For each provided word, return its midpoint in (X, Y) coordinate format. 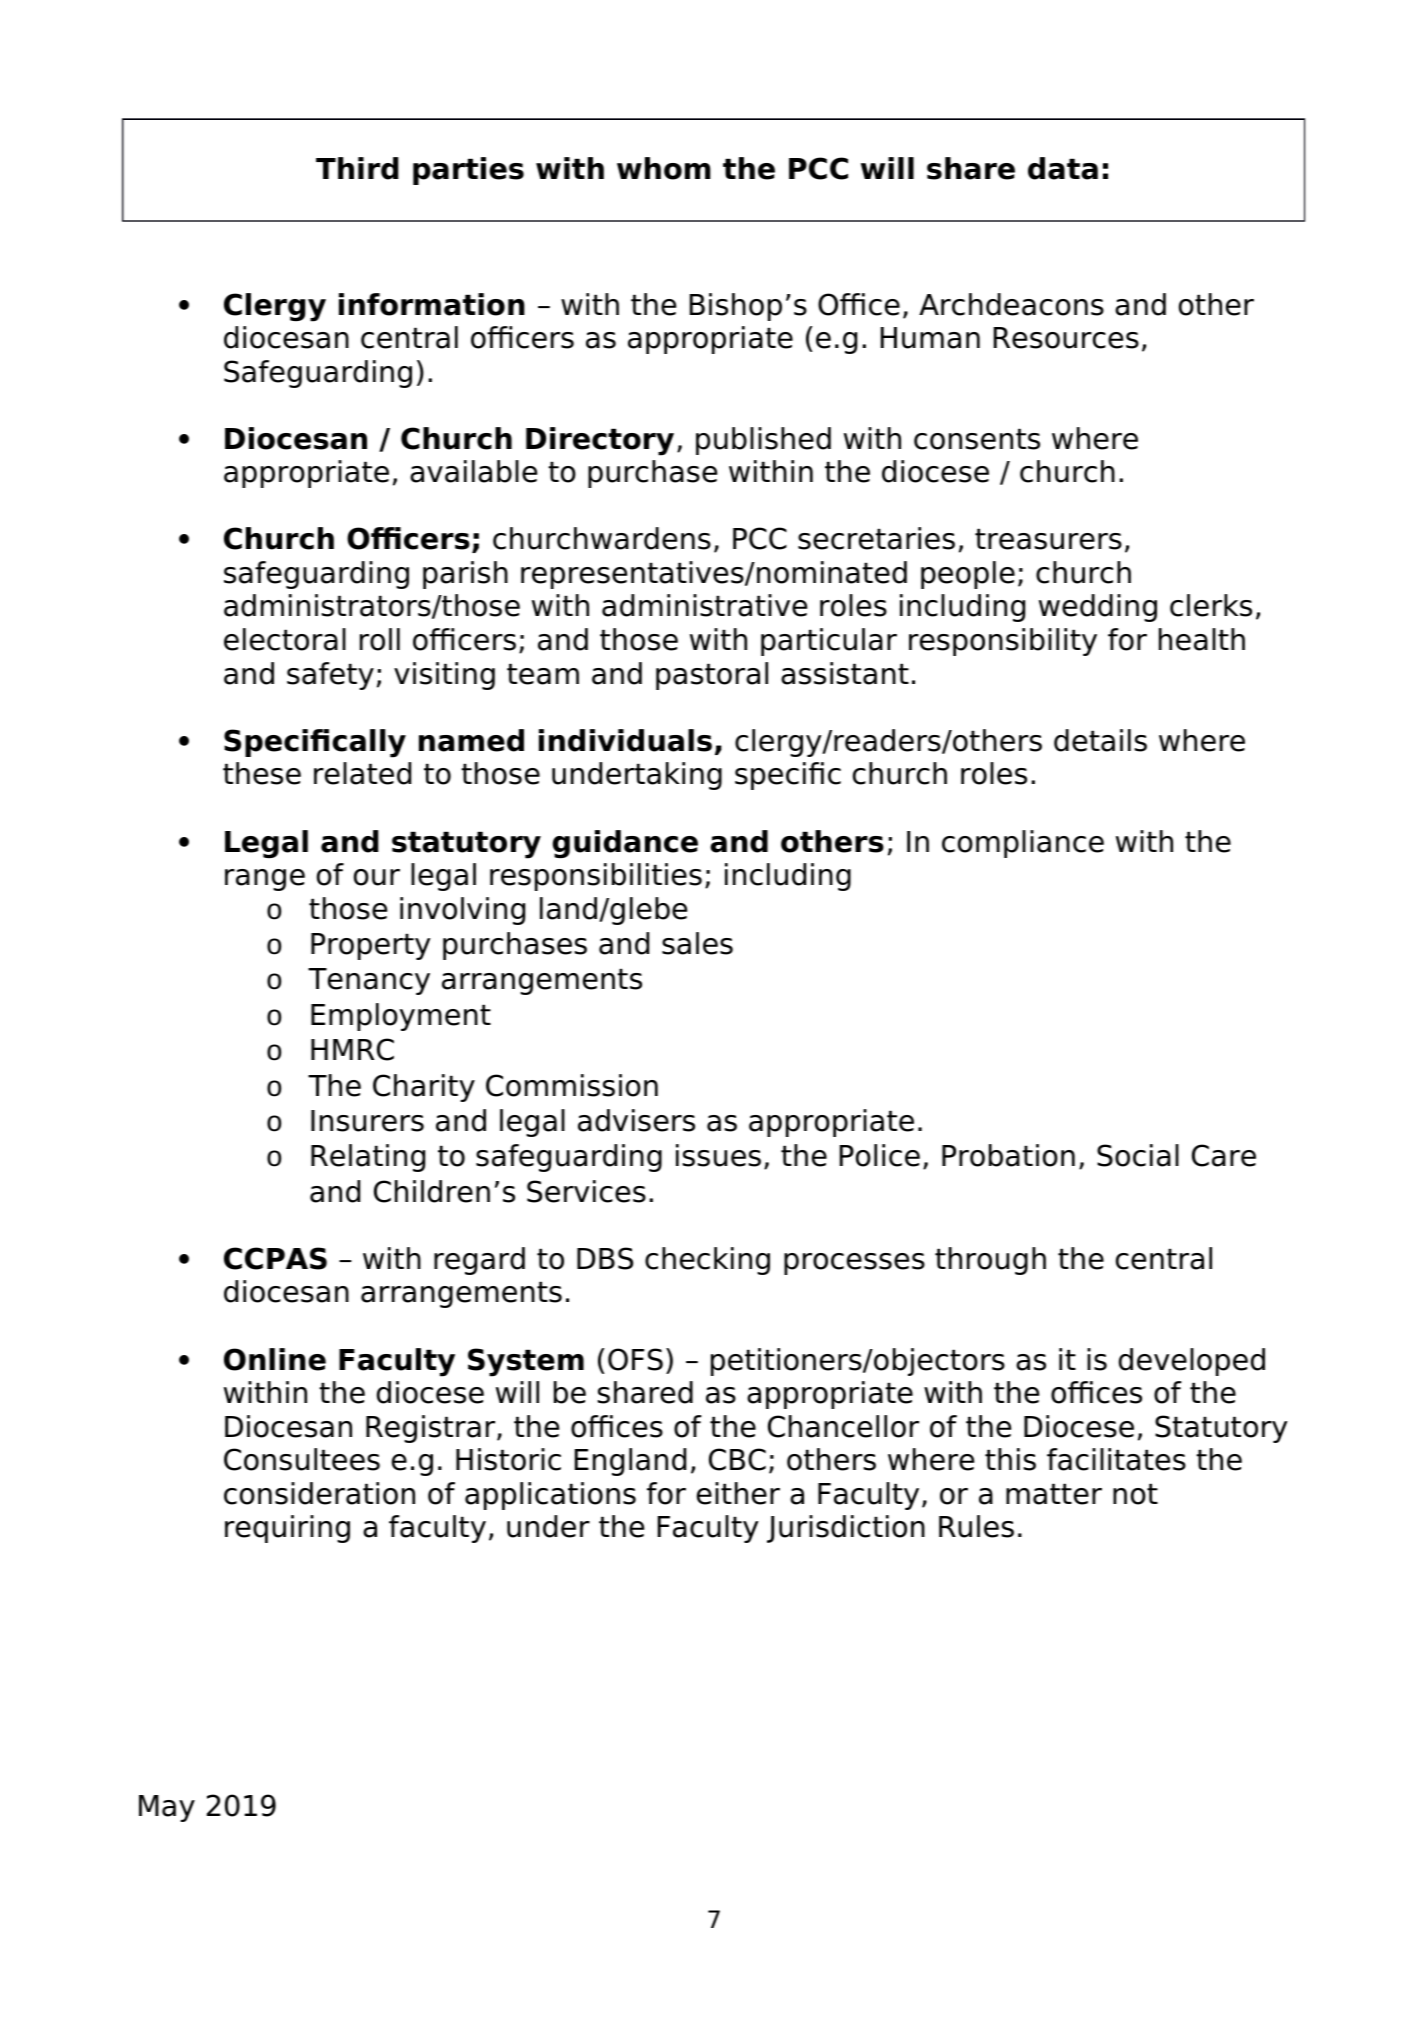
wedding (1098, 608)
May (167, 1808)
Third (357, 168)
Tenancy (369, 981)
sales (697, 943)
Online (275, 1359)
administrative (704, 605)
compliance (1023, 844)
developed (1192, 1362)
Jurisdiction (846, 1529)
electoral (285, 639)
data (1063, 168)
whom (664, 168)
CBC (737, 1459)
